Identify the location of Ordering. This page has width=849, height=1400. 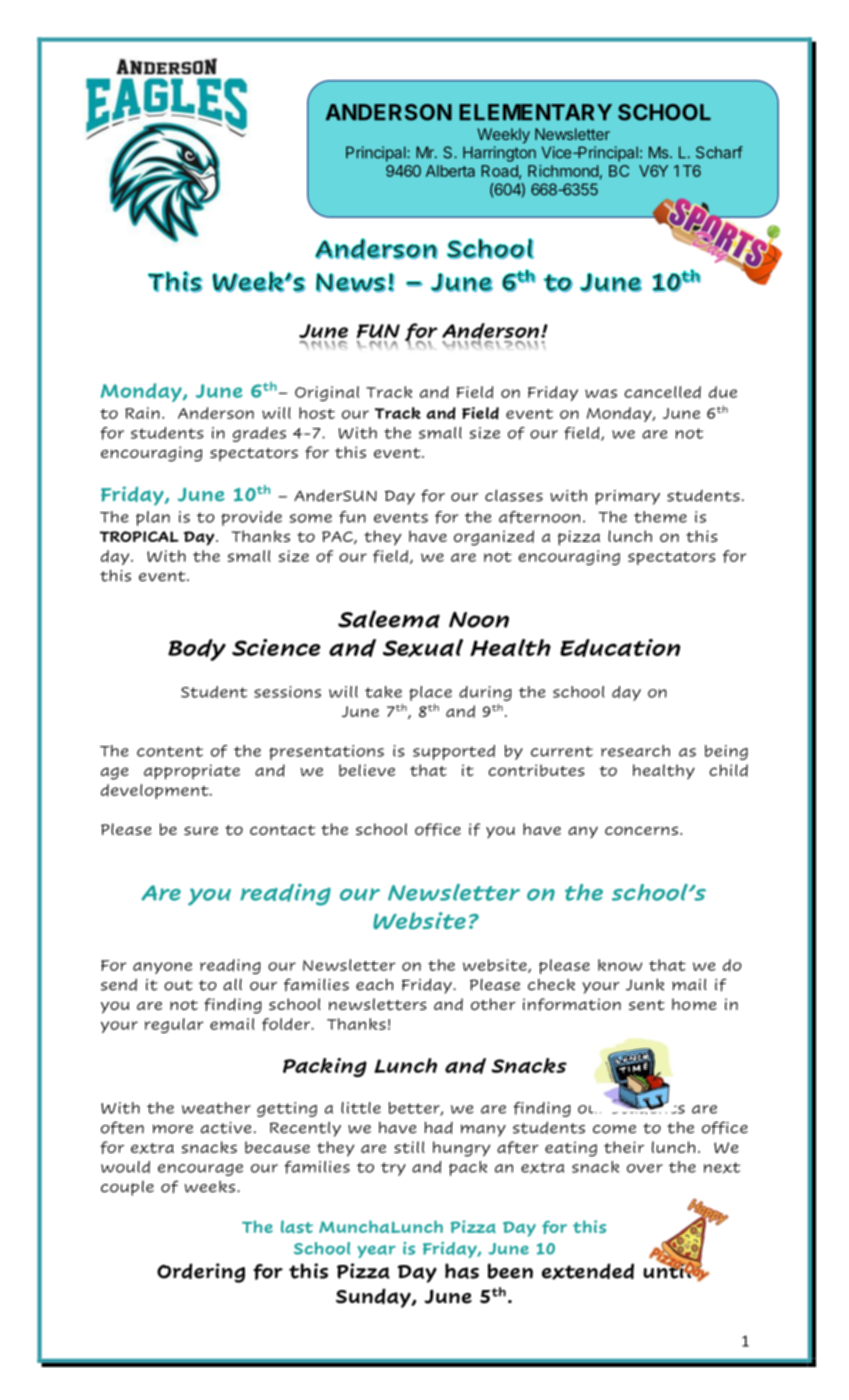
(201, 1273).
